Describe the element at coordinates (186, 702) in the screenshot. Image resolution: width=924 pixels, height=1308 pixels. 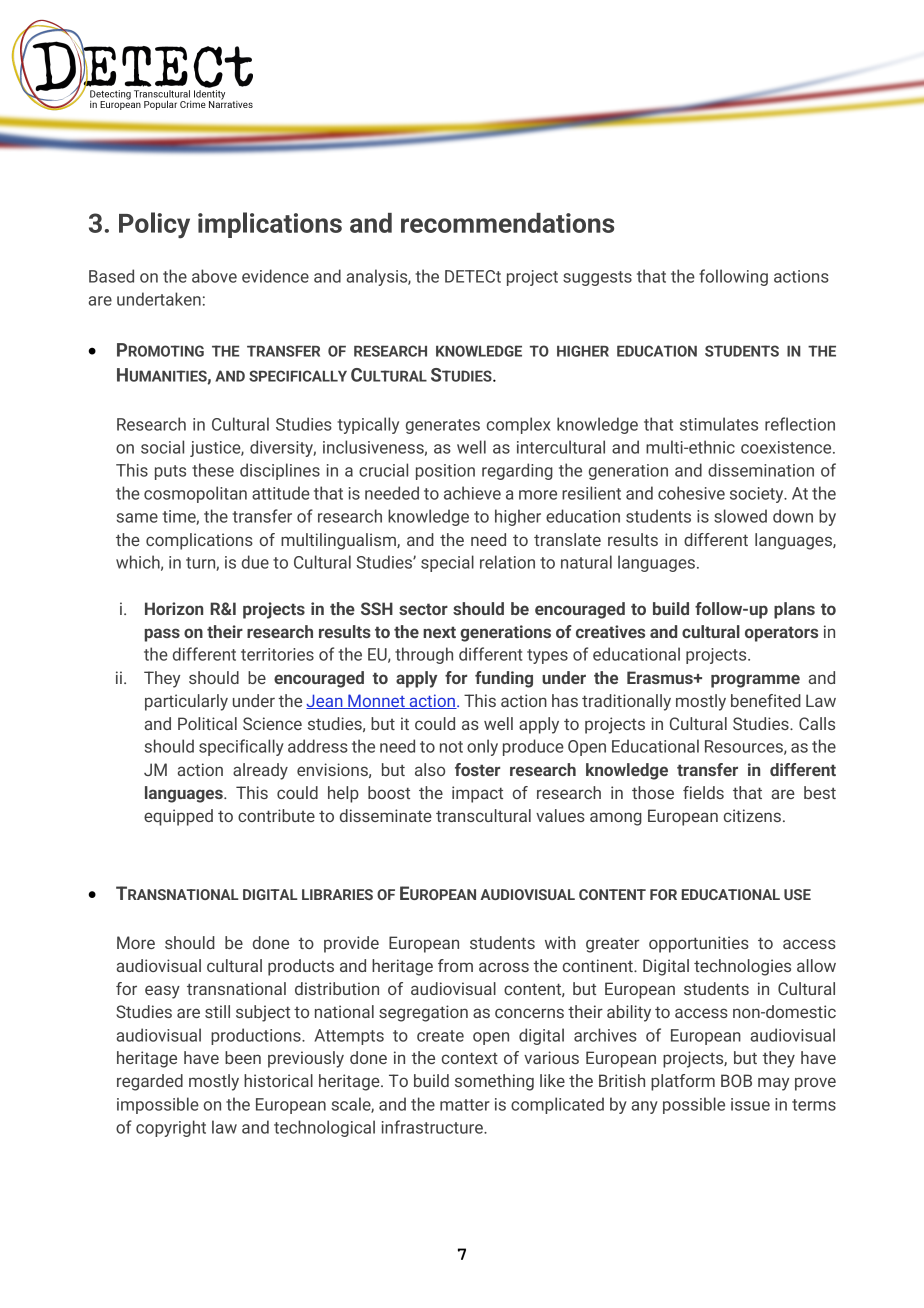
I see `particularly` at that location.
